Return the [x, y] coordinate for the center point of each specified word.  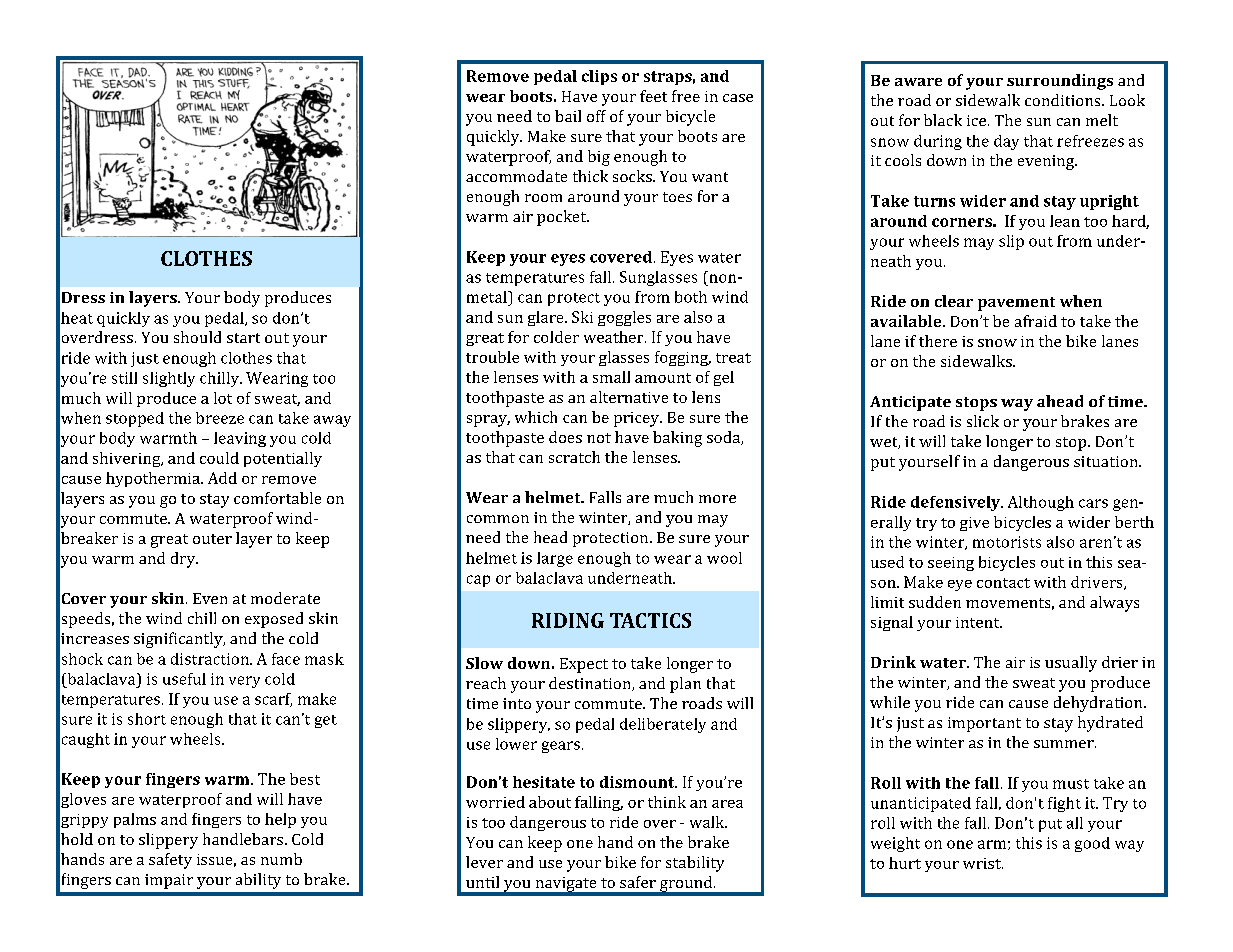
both [691, 297]
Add [222, 478]
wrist [983, 863]
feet [653, 96]
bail [568, 116]
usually [1071, 664]
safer [638, 882]
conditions [1064, 100]
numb [281, 859]
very [244, 682]
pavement [1016, 304]
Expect [584, 665]
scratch [574, 457]
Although [1041, 503]
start [243, 338]
